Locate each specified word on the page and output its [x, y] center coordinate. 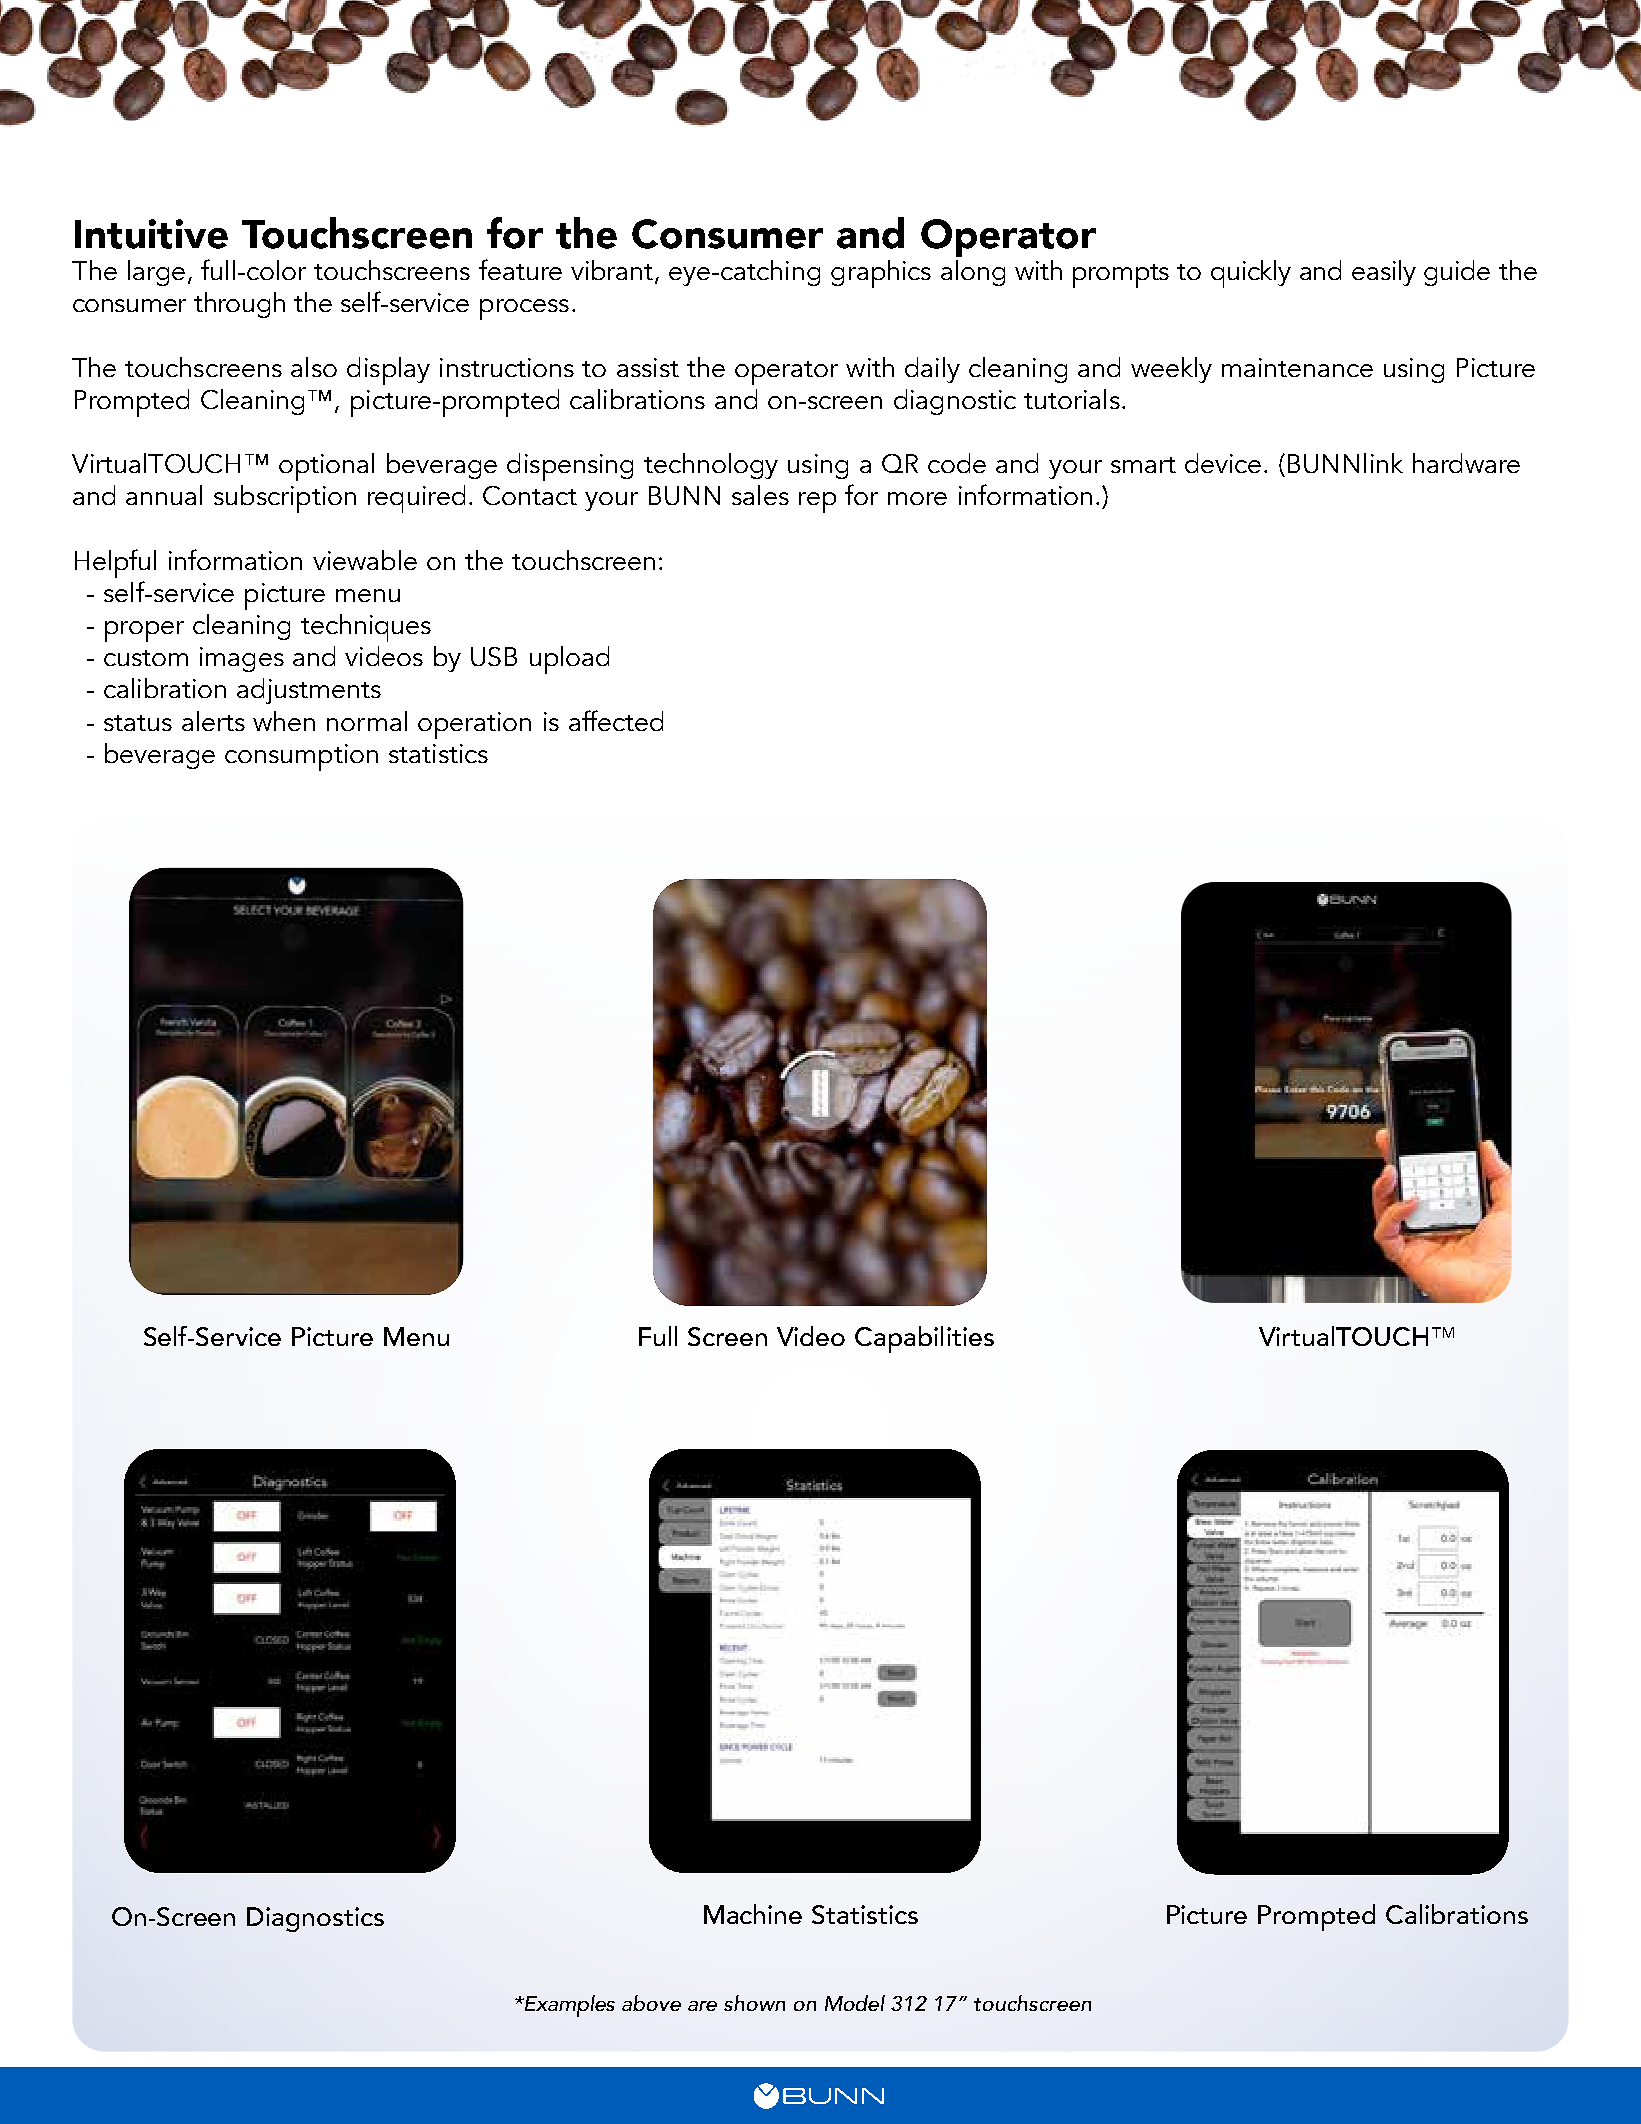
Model [855, 2003]
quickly [1251, 274]
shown [754, 2003]
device [1223, 463]
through [239, 305]
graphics [881, 274]
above [651, 2003]
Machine [753, 1914]
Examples [568, 2006]
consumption [301, 757]
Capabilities [924, 1339]
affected [616, 720]
